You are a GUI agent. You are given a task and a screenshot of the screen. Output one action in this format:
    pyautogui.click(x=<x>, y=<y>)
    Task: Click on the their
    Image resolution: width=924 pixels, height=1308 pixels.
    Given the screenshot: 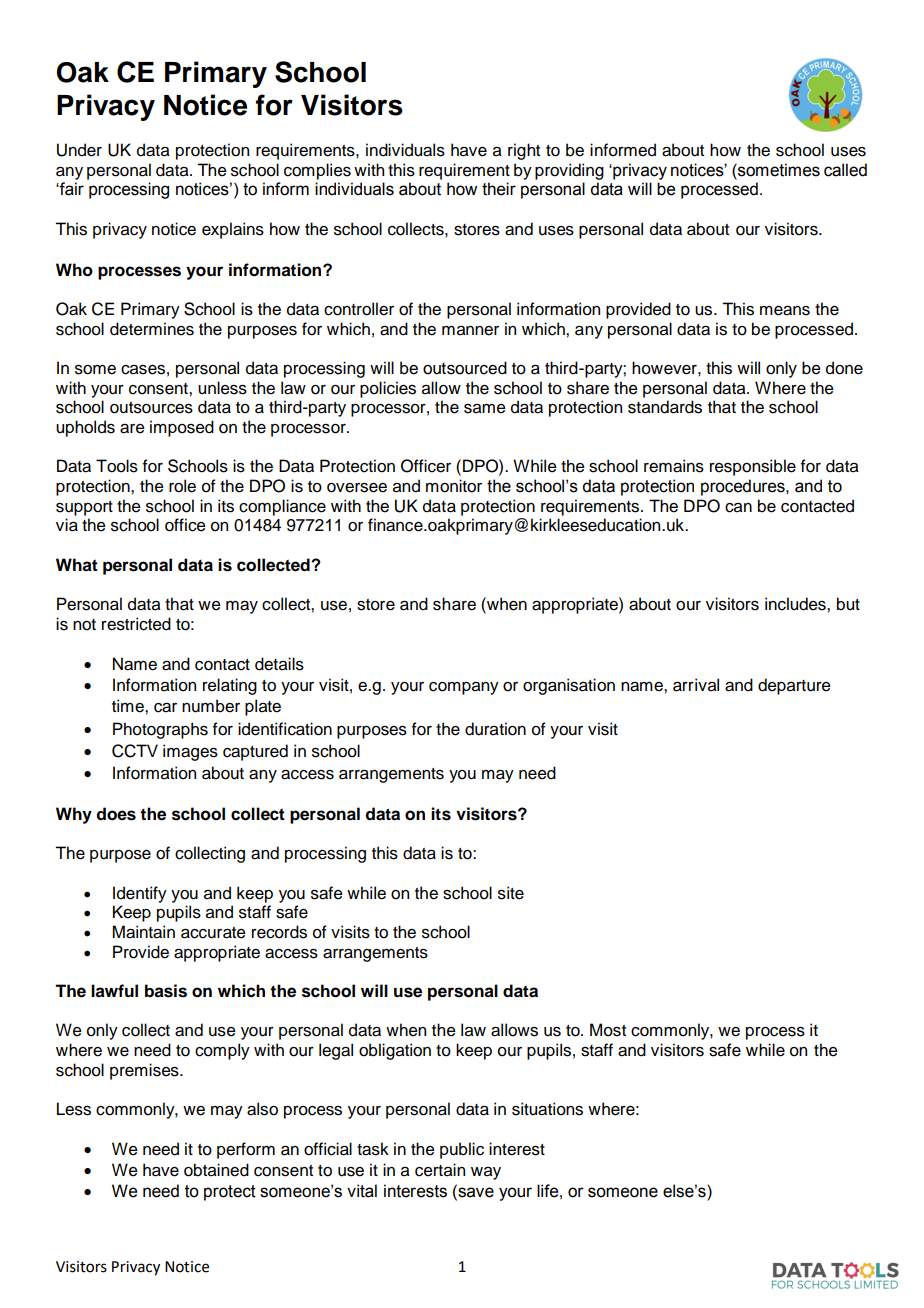 What is the action you would take?
    pyautogui.click(x=499, y=189)
